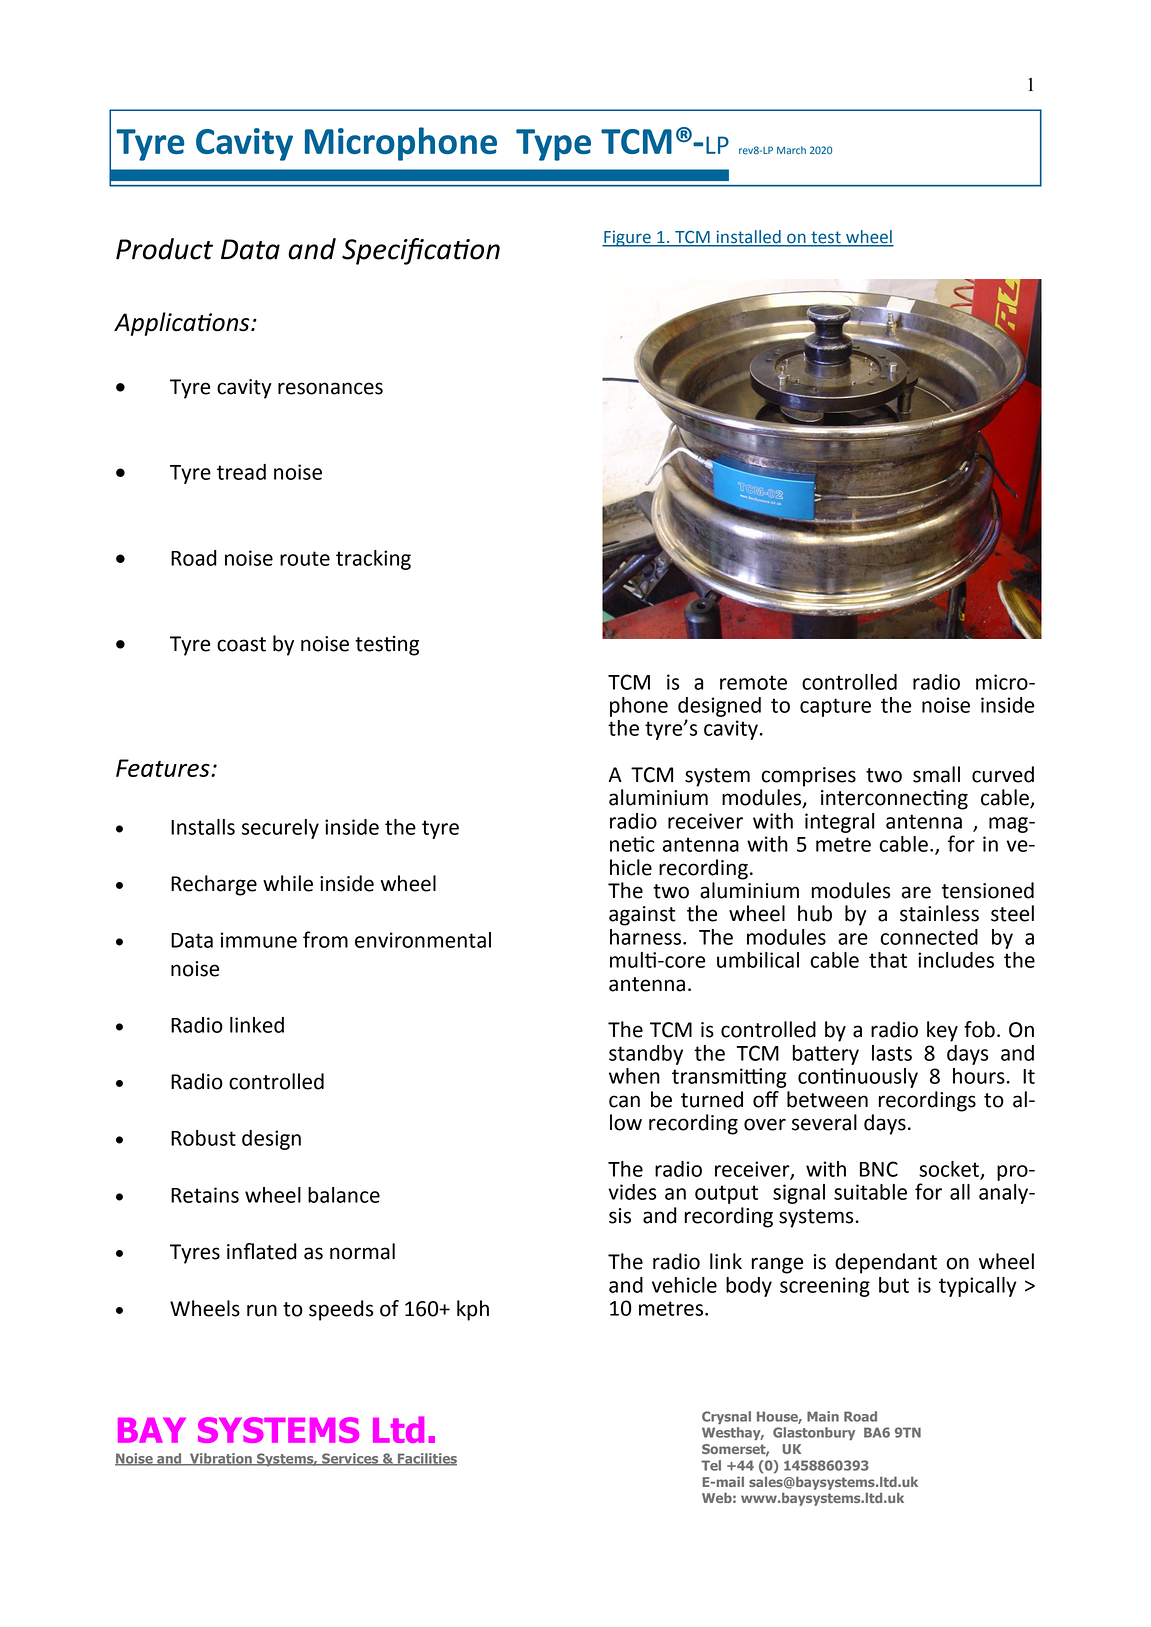  I want to click on March, so click(791, 150).
